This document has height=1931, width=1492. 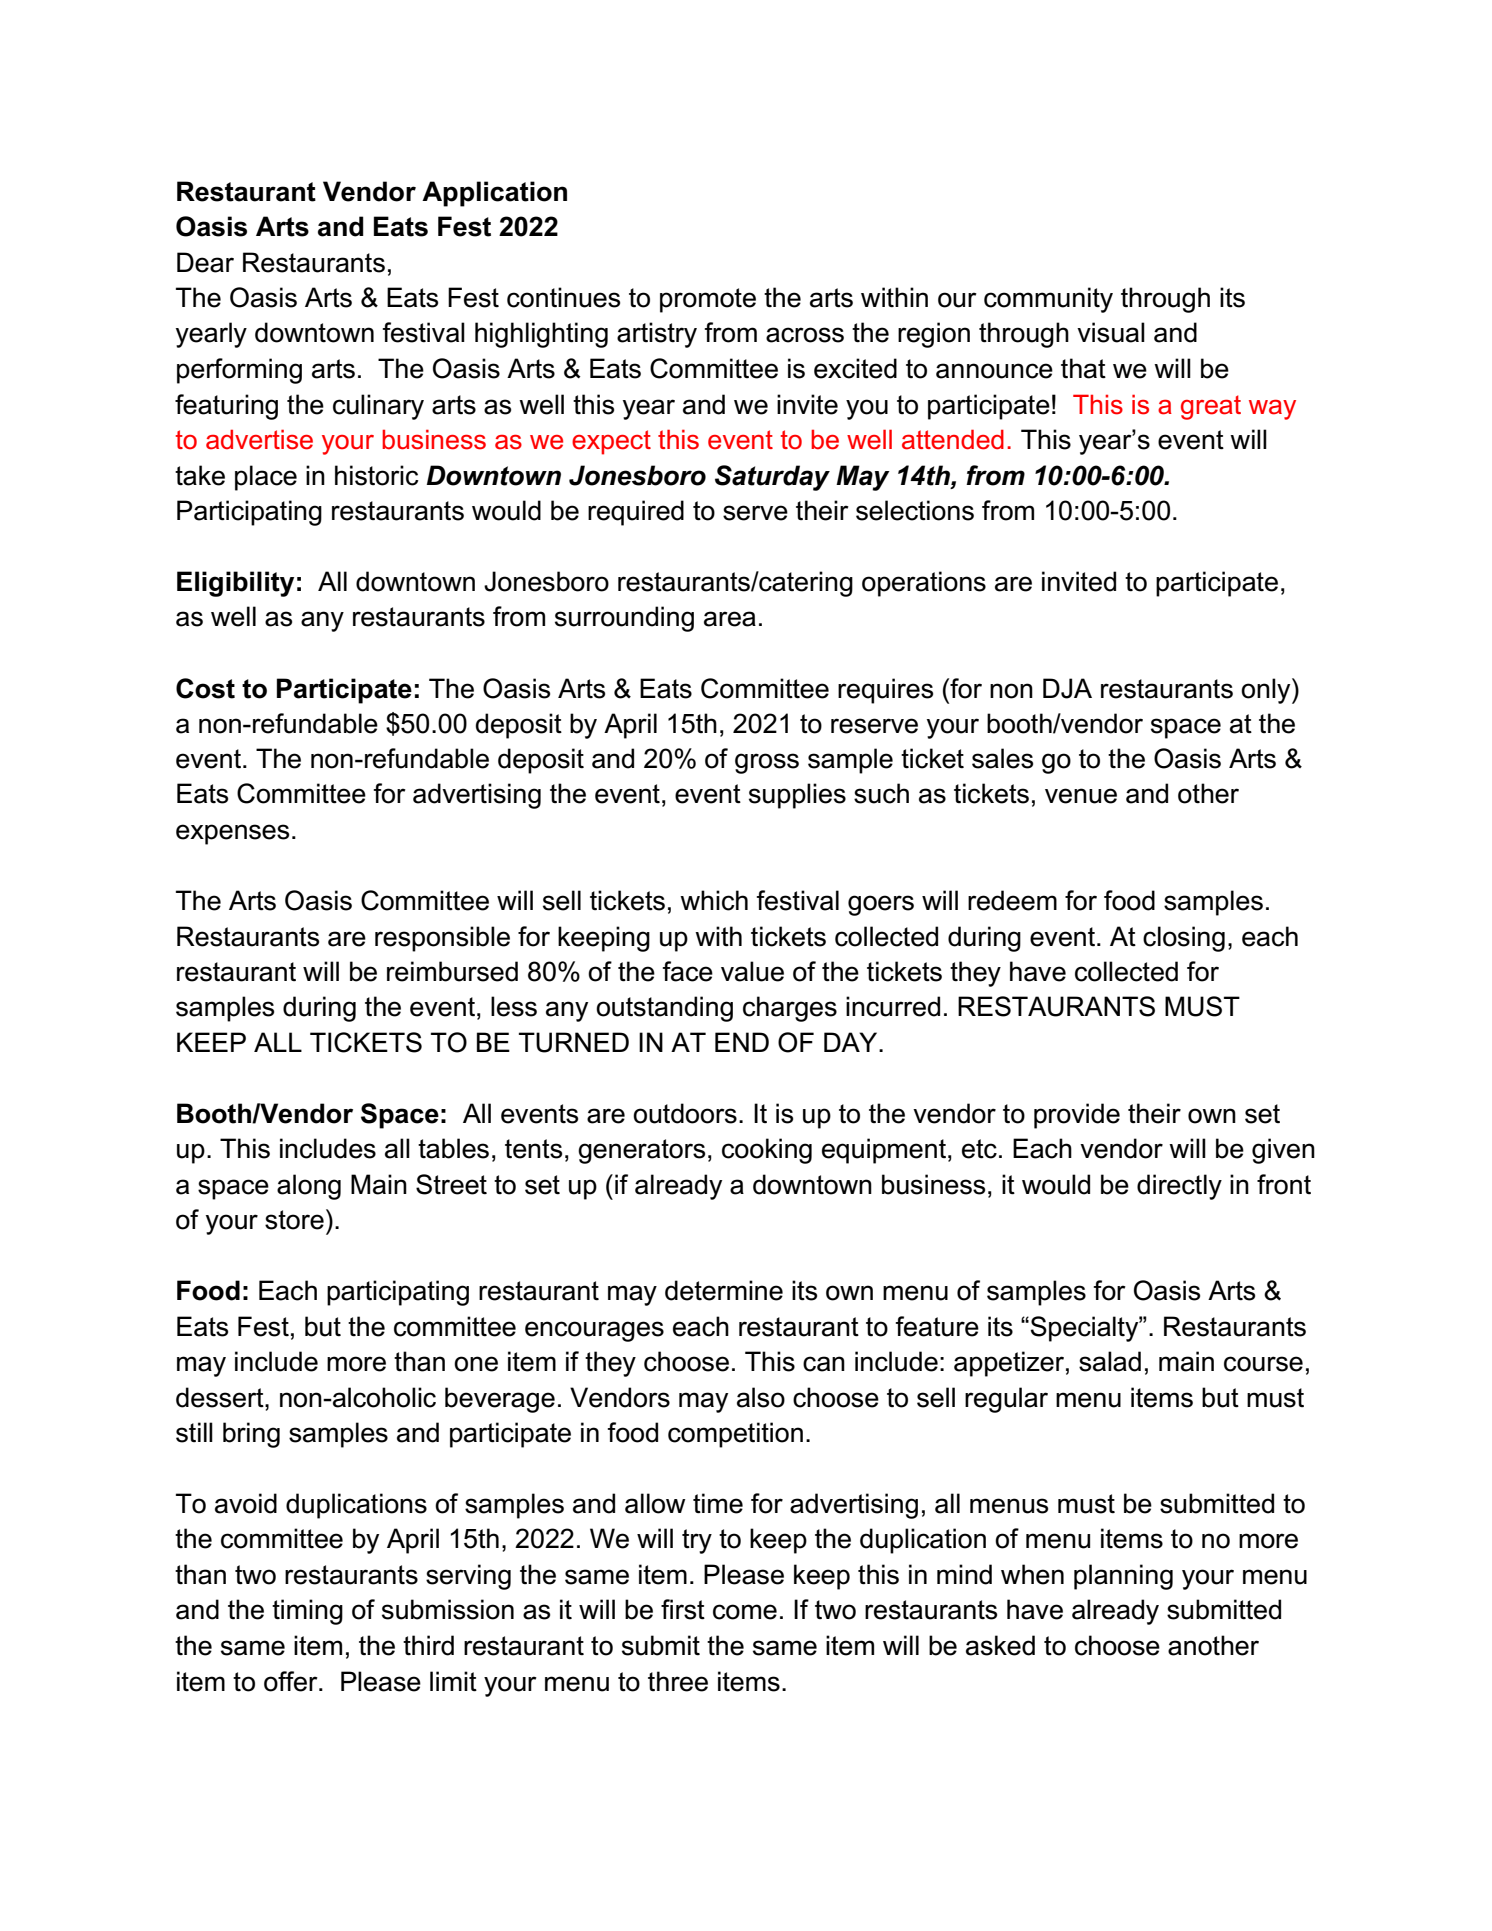 I want to click on promote, so click(x=708, y=300).
